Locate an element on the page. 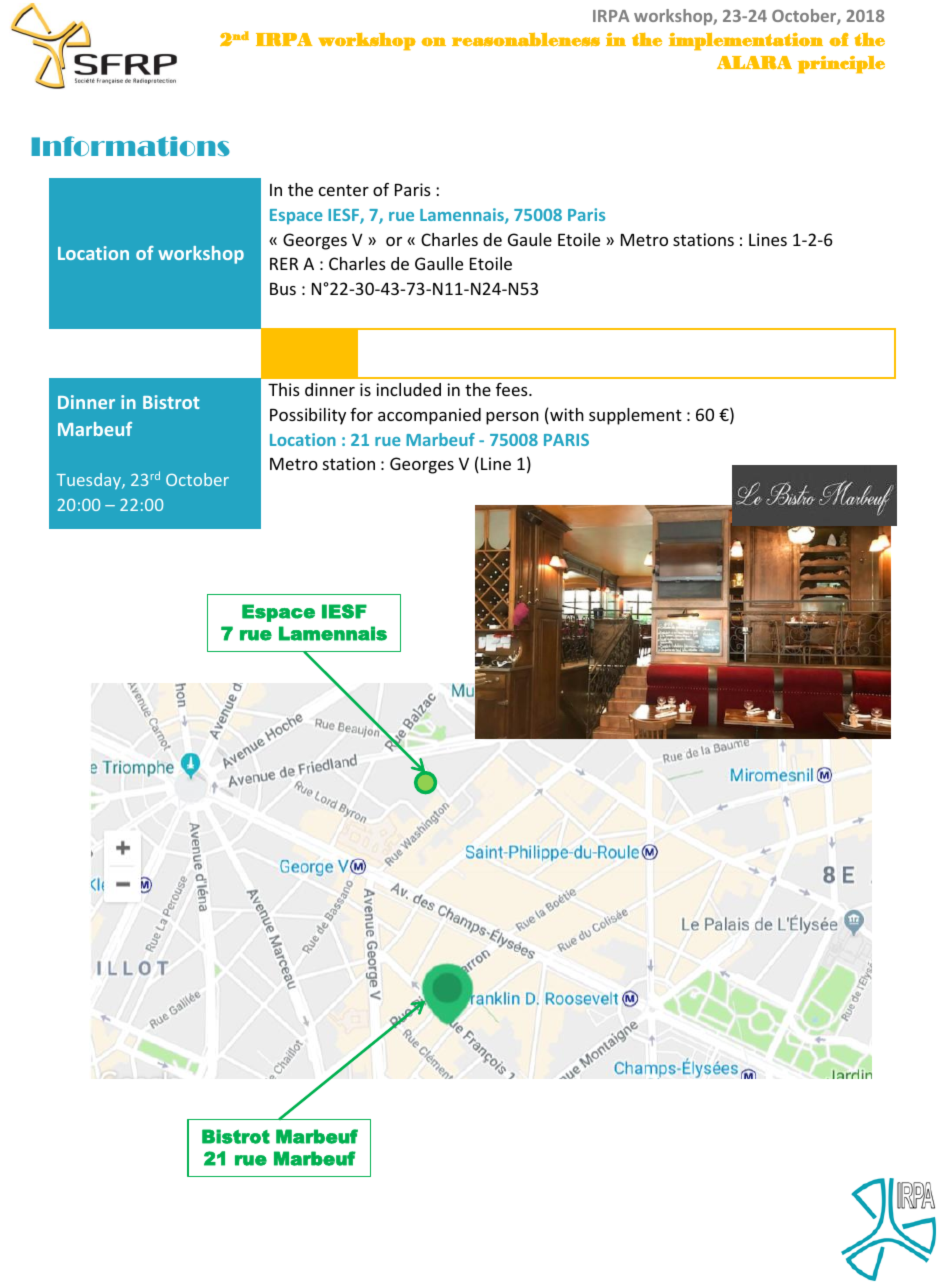 The width and height of the document is (950, 1288). Gaulle is located at coordinates (439, 263).
